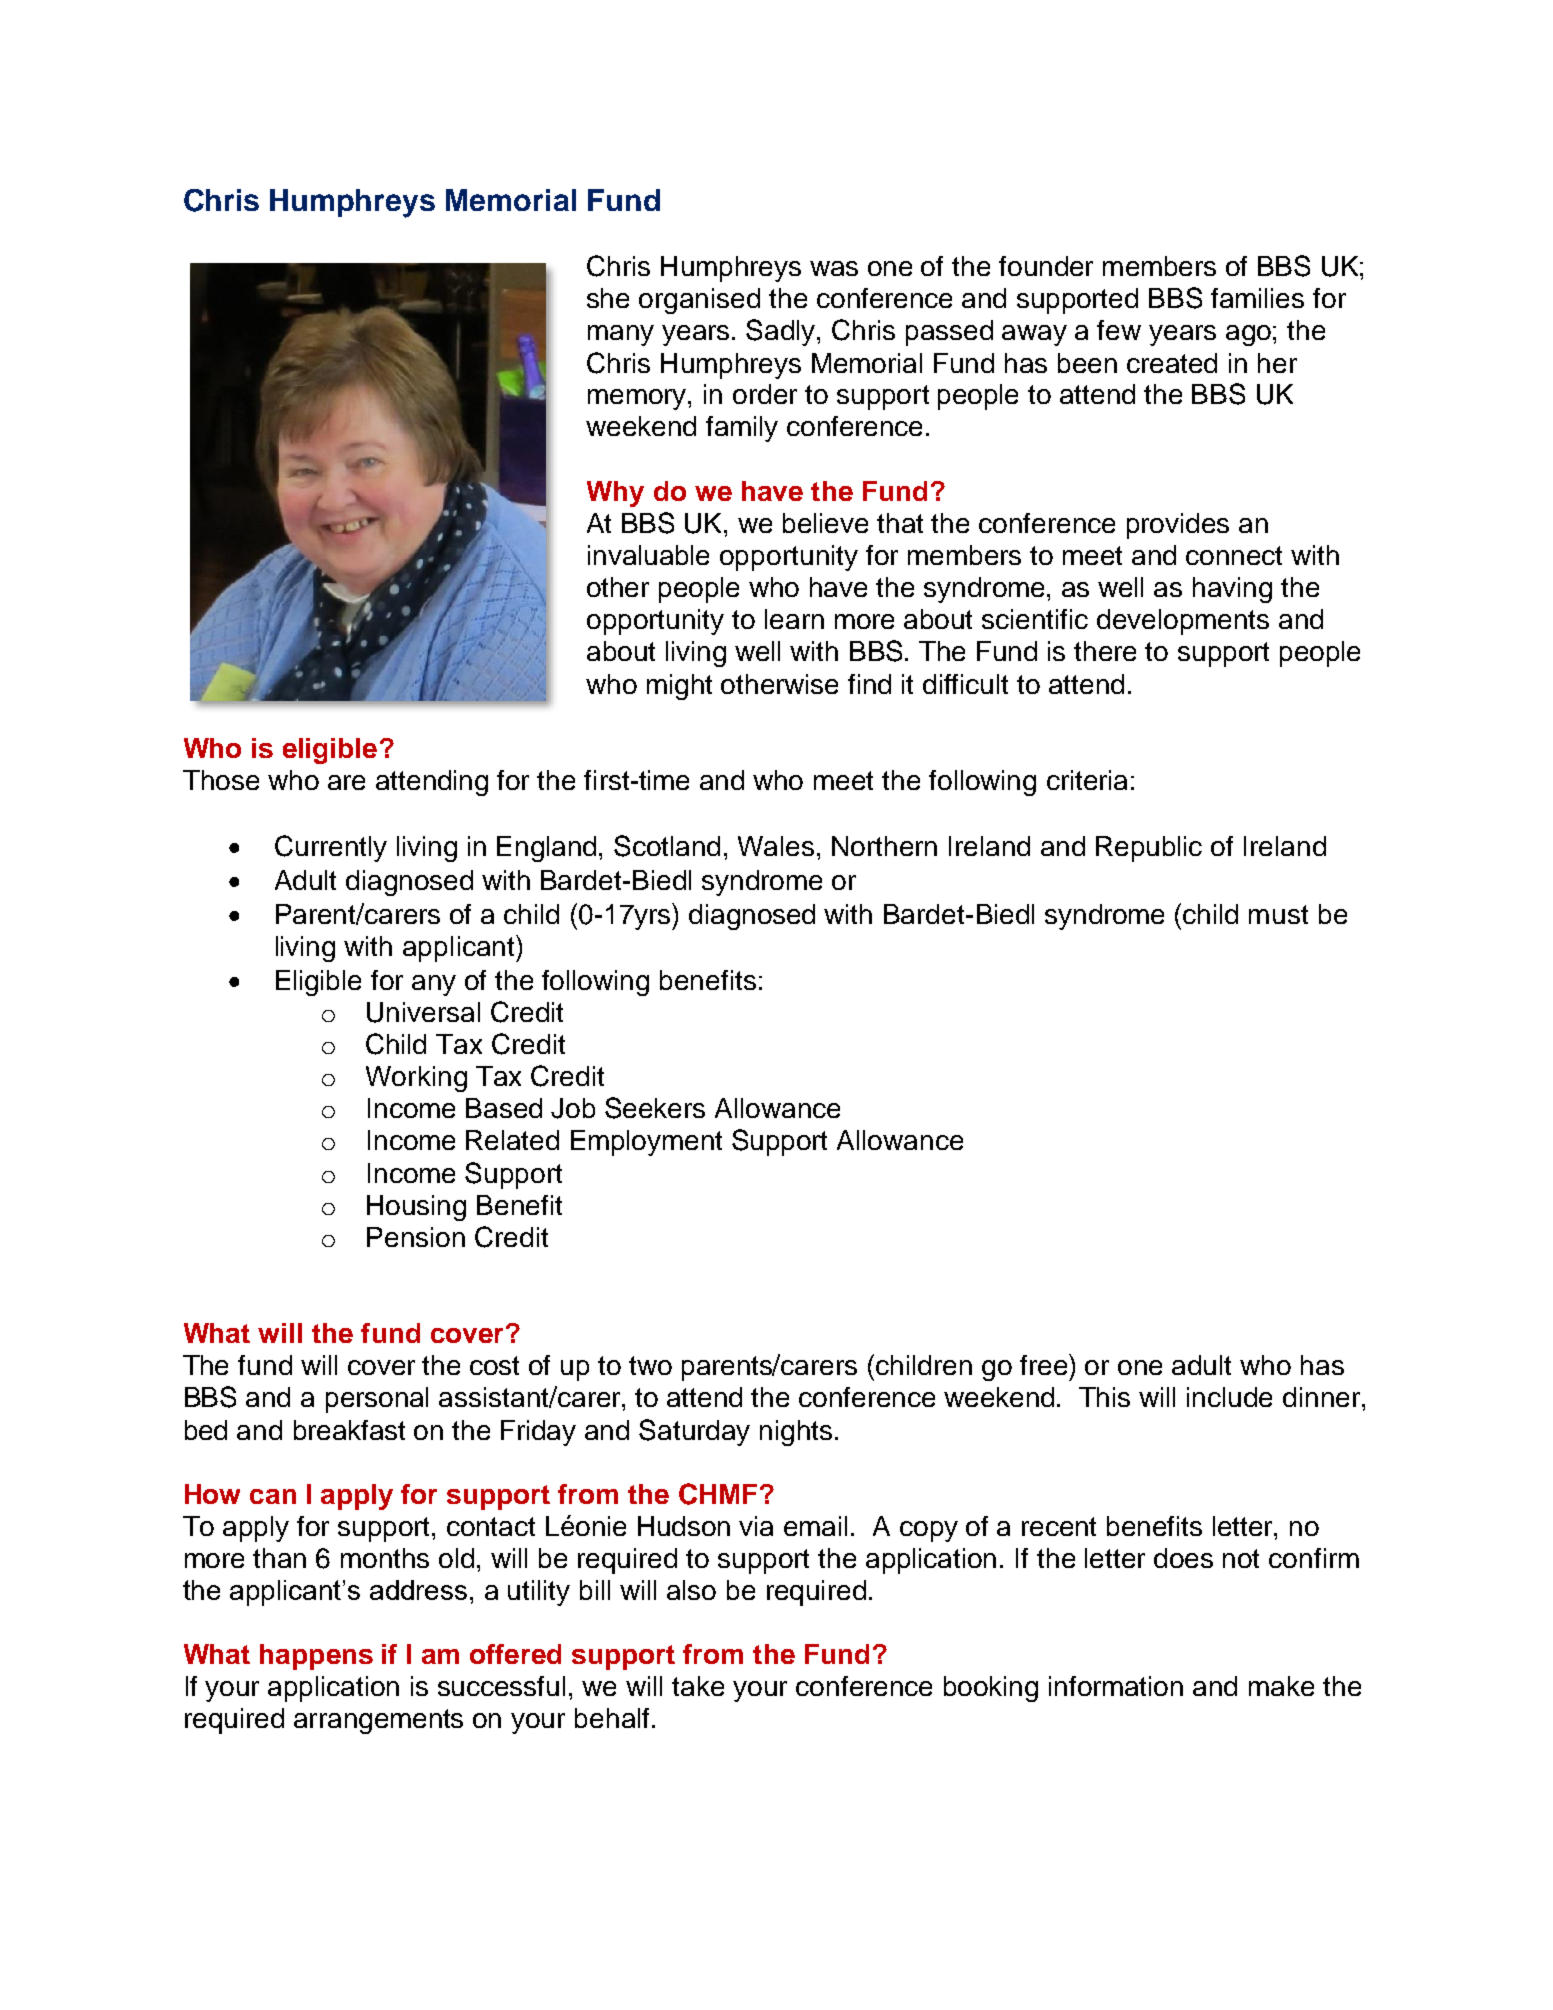  I want to click on Employment, so click(646, 1143).
